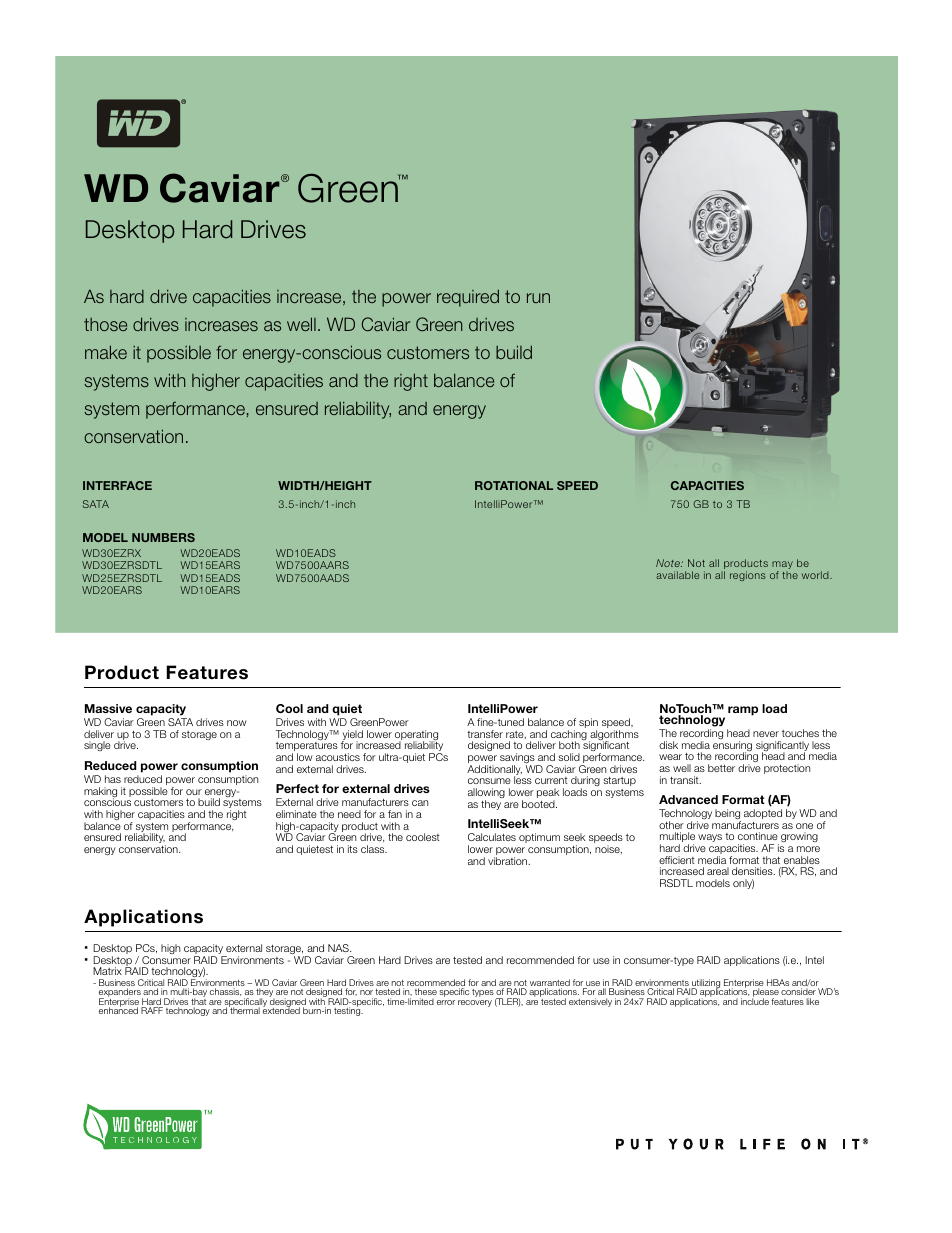 This image has width=952, height=1233. I want to click on RAFF, so click(152, 1010).
